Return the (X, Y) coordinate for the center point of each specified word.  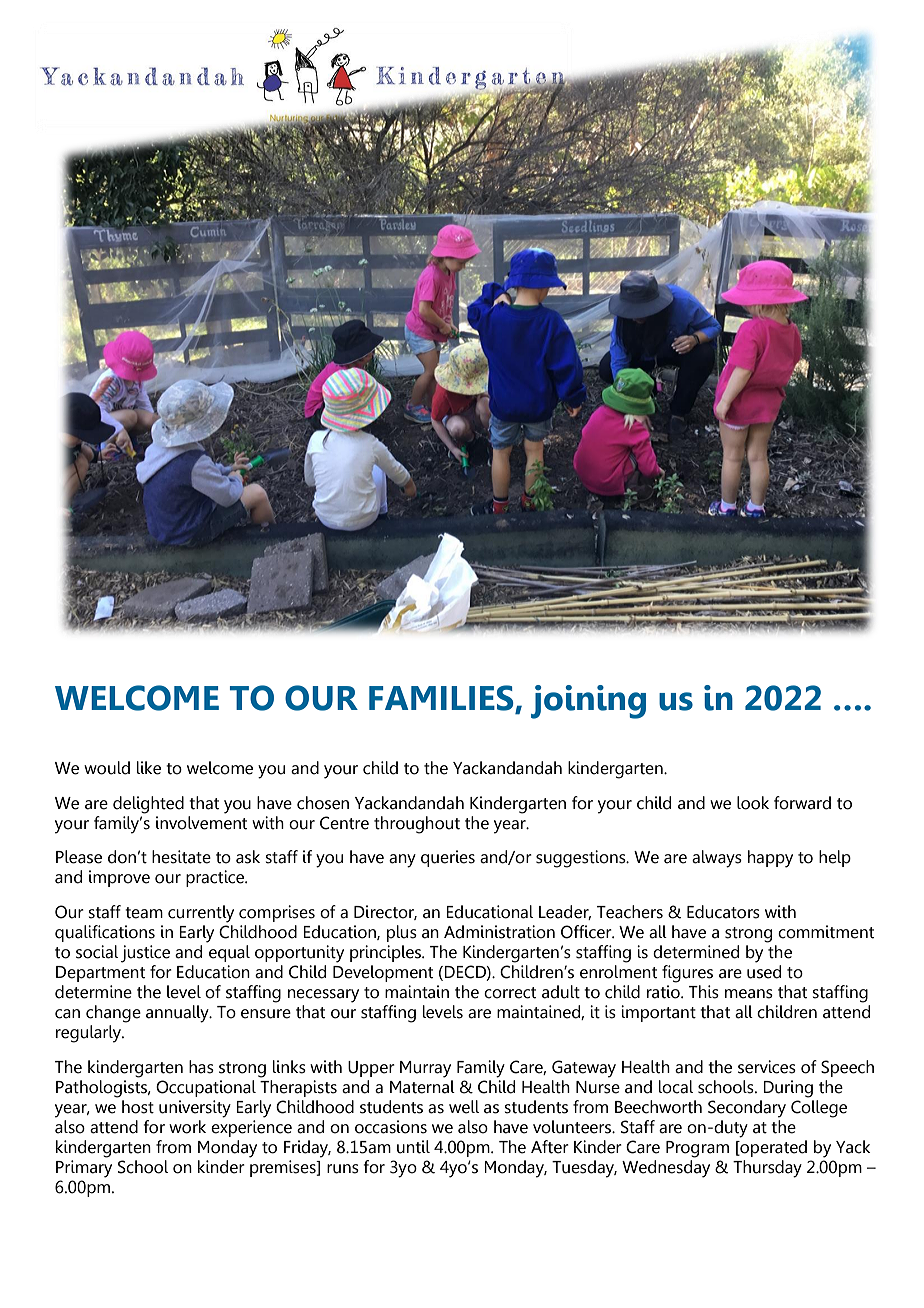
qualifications (105, 933)
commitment (826, 932)
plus (402, 933)
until (413, 1147)
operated (772, 1148)
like (149, 768)
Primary (84, 1169)
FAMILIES (442, 699)
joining (588, 702)
